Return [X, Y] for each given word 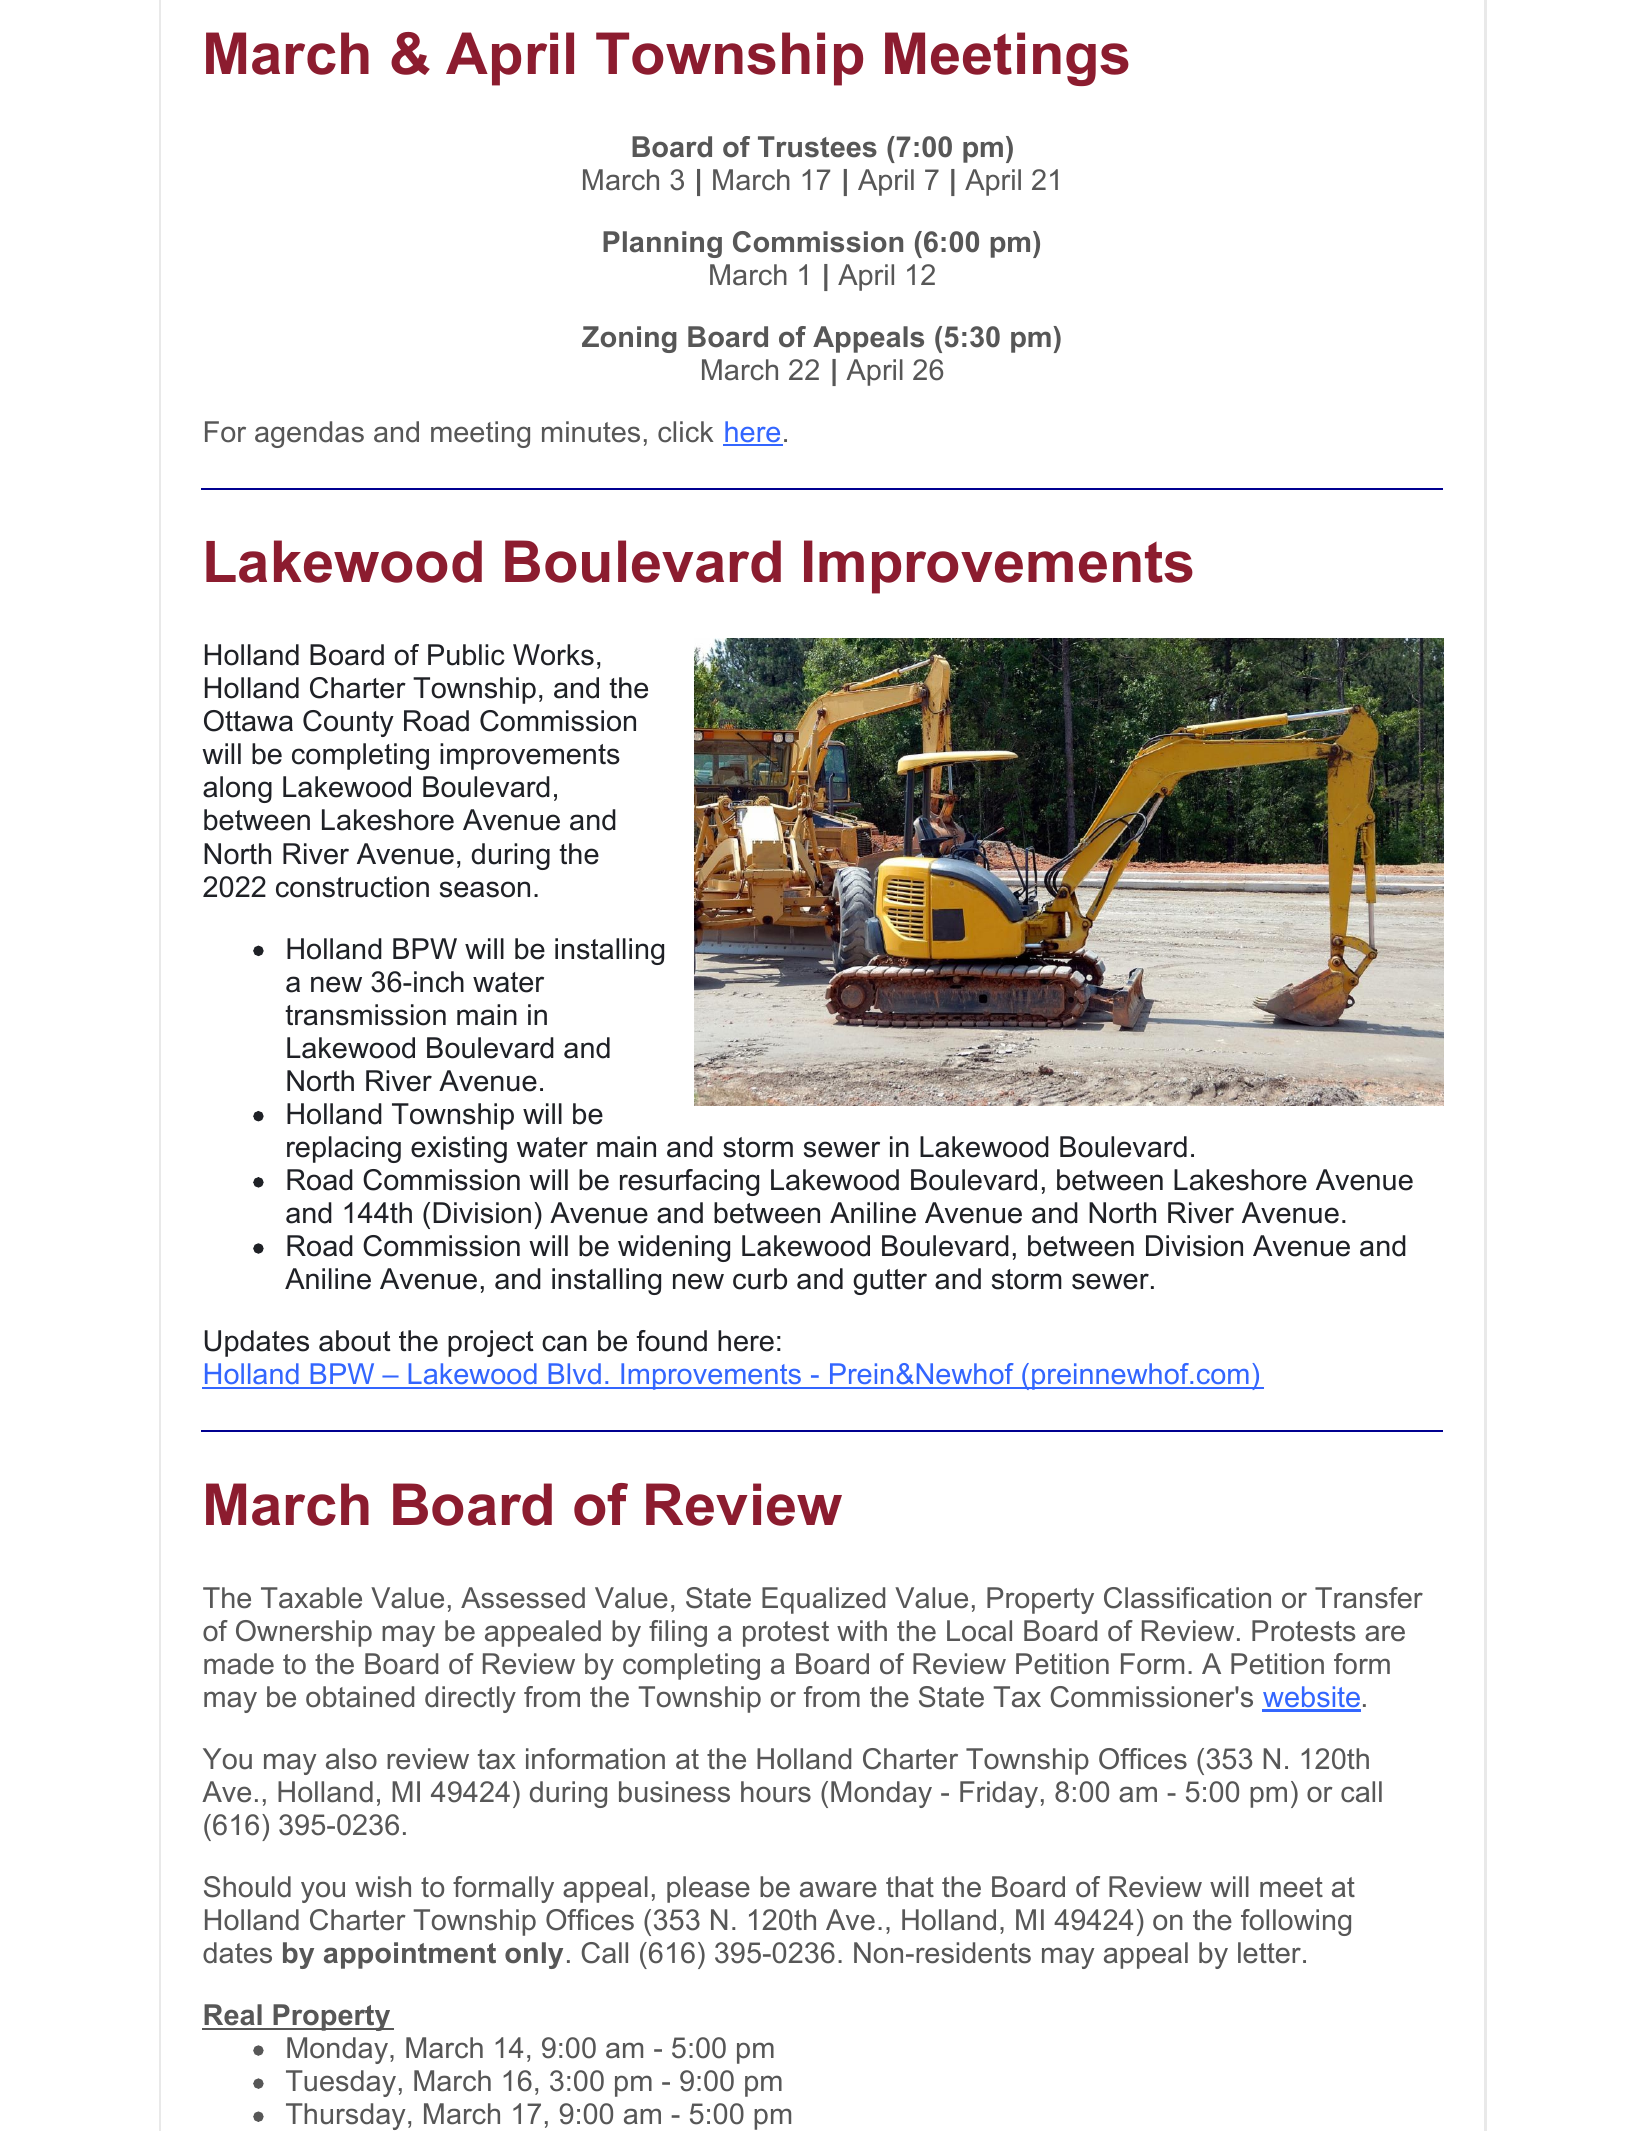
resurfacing [689, 1182]
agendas [309, 434]
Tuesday [341, 2083]
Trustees [817, 147]
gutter [890, 1282]
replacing [344, 1149]
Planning [662, 244]
